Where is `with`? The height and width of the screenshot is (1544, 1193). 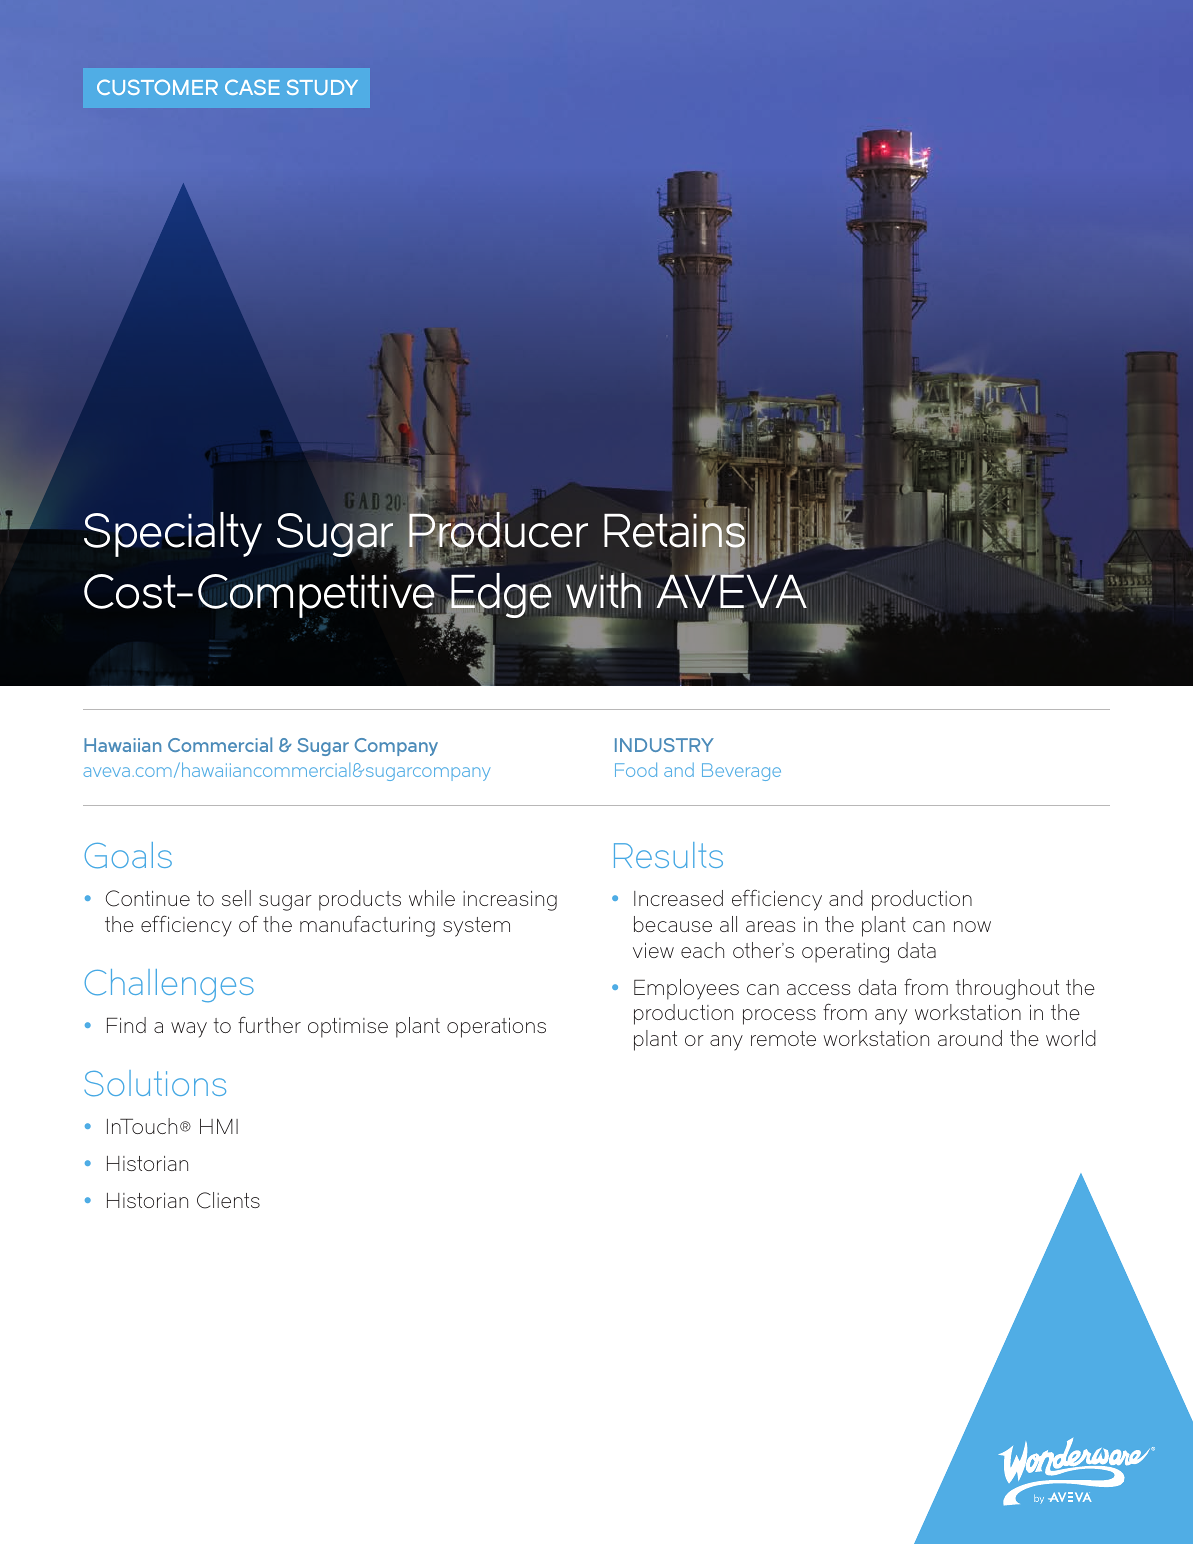 with is located at coordinates (603, 590).
